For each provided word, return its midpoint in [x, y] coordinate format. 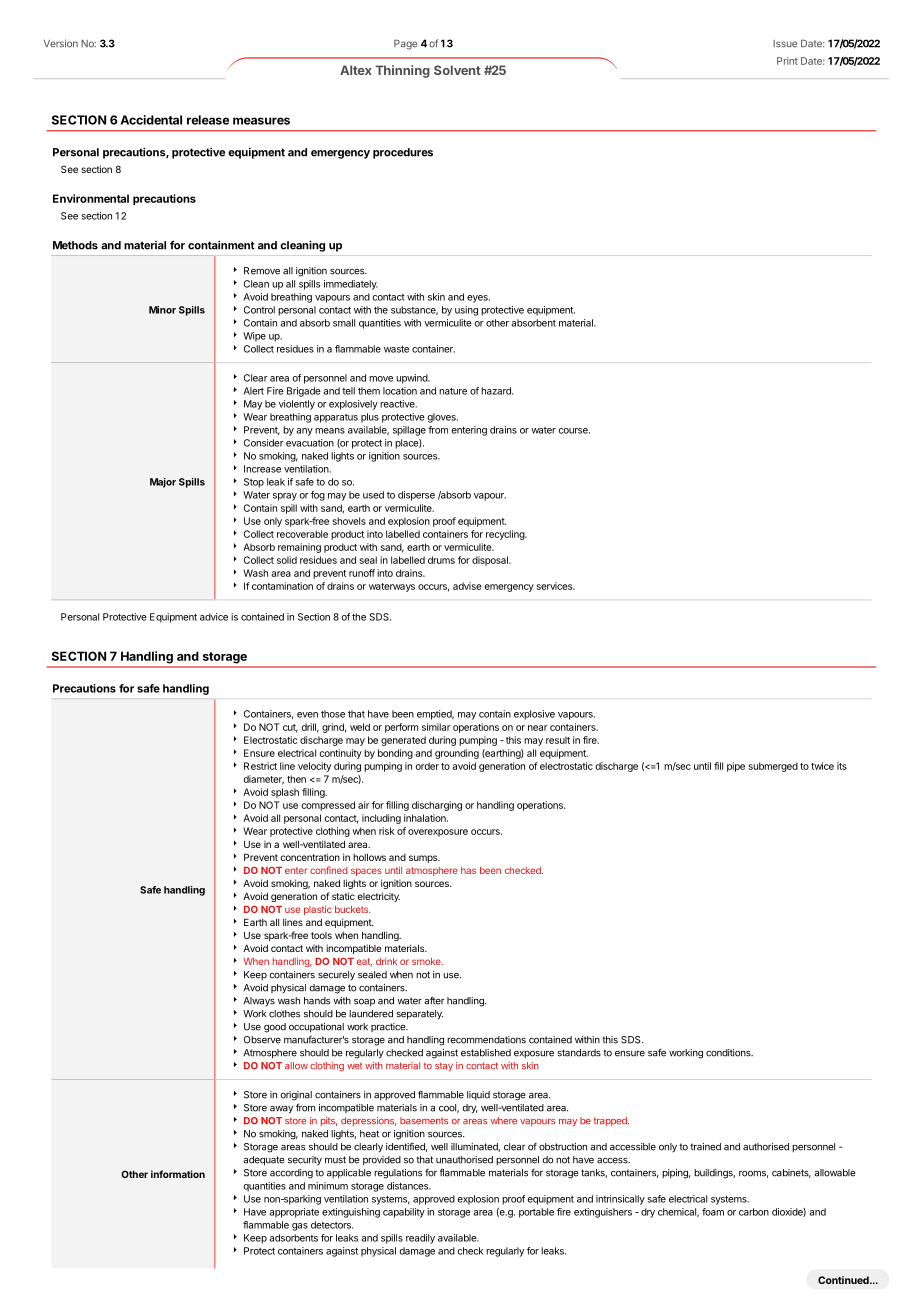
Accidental [151, 120]
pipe [736, 767]
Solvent [457, 70]
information [178, 1174]
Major [163, 483]
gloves [442, 418]
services [555, 586]
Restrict [260, 766]
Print [787, 61]
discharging [437, 806]
